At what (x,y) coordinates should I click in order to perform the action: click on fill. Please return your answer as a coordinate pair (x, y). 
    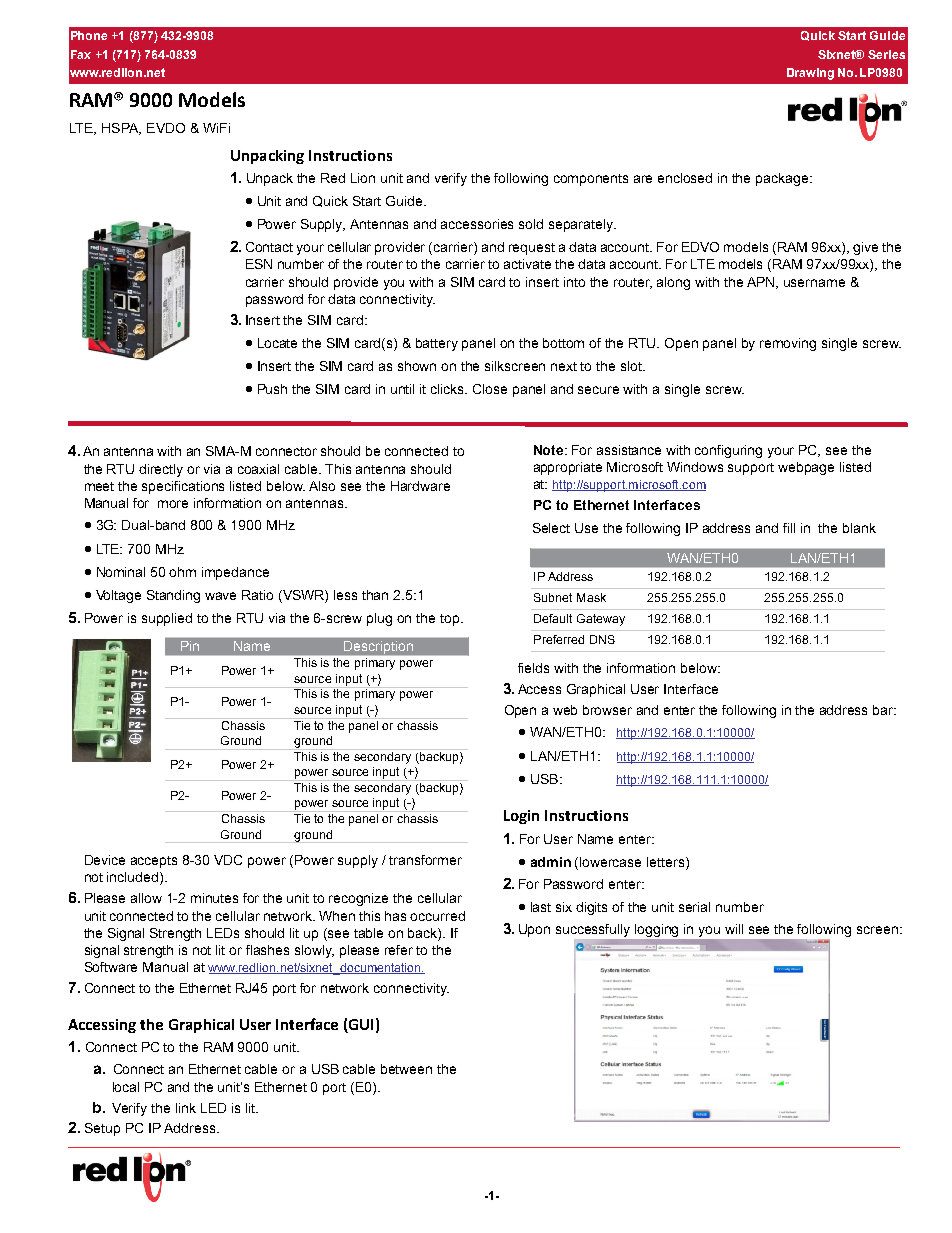
    Looking at the image, I should click on (789, 528).
